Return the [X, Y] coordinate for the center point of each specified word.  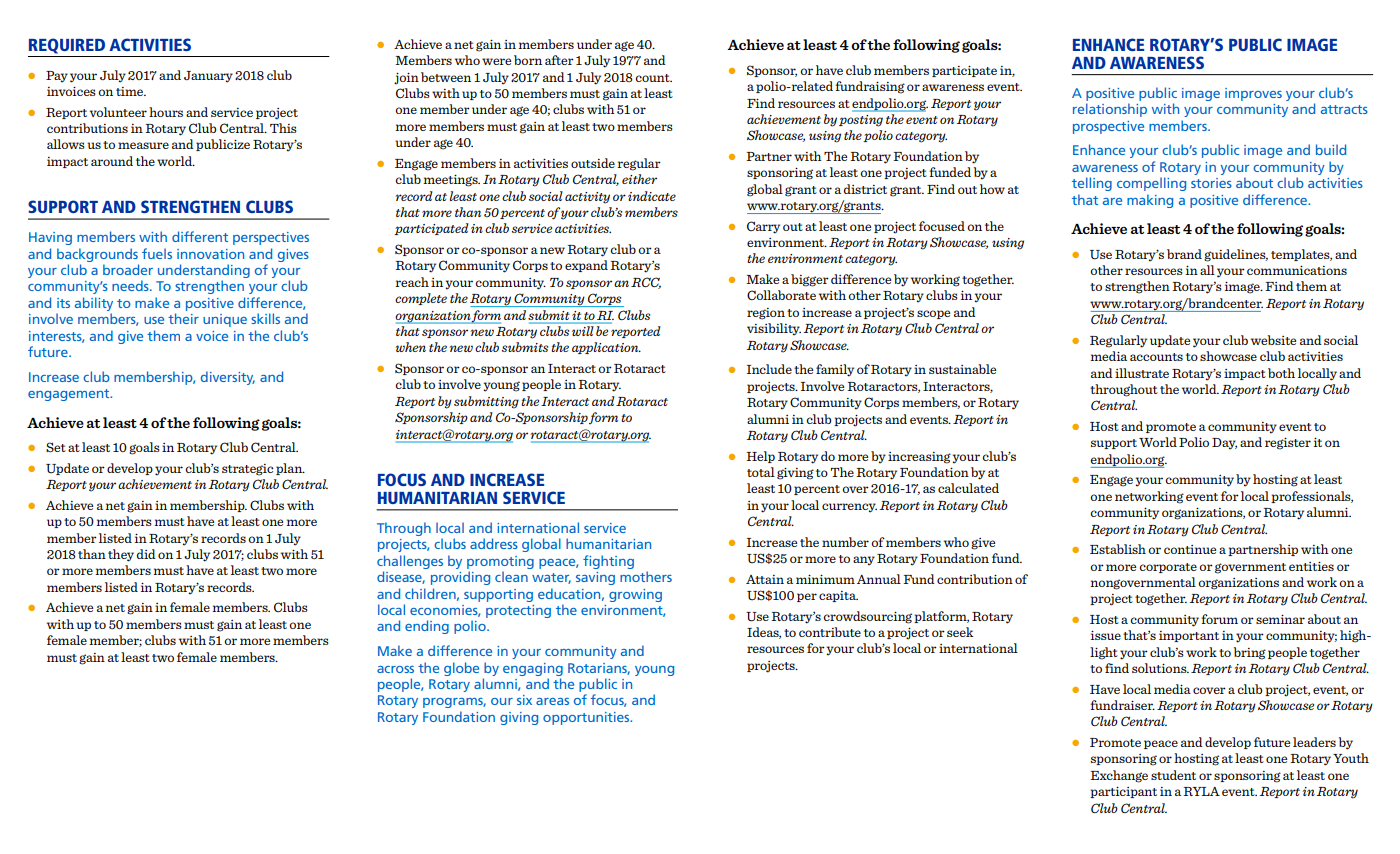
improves [1253, 94]
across [395, 669]
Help [760, 457]
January [208, 77]
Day [1224, 444]
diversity [228, 378]
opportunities [587, 718]
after [559, 60]
